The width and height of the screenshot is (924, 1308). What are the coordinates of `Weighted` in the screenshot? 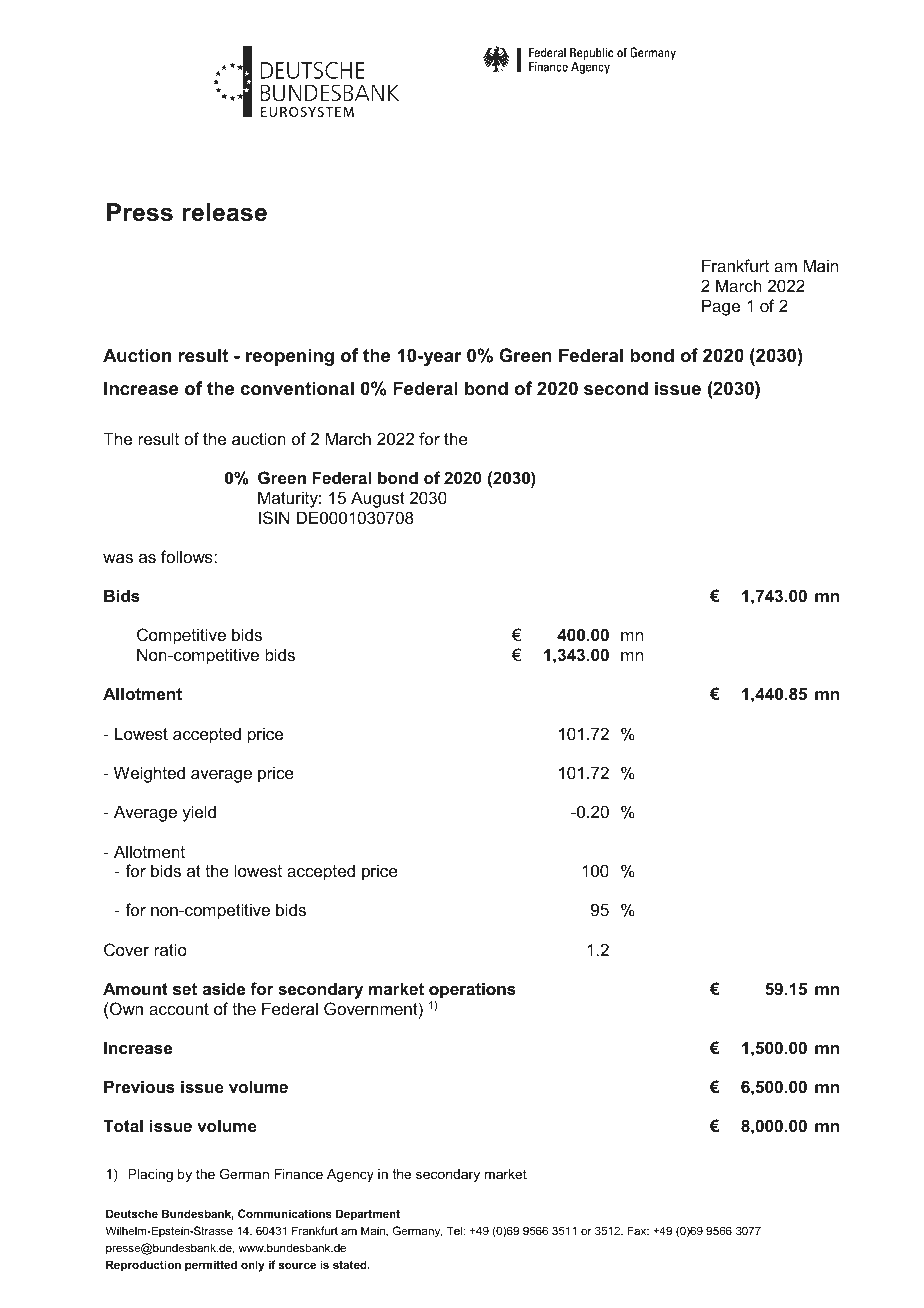 It's located at (149, 774).
